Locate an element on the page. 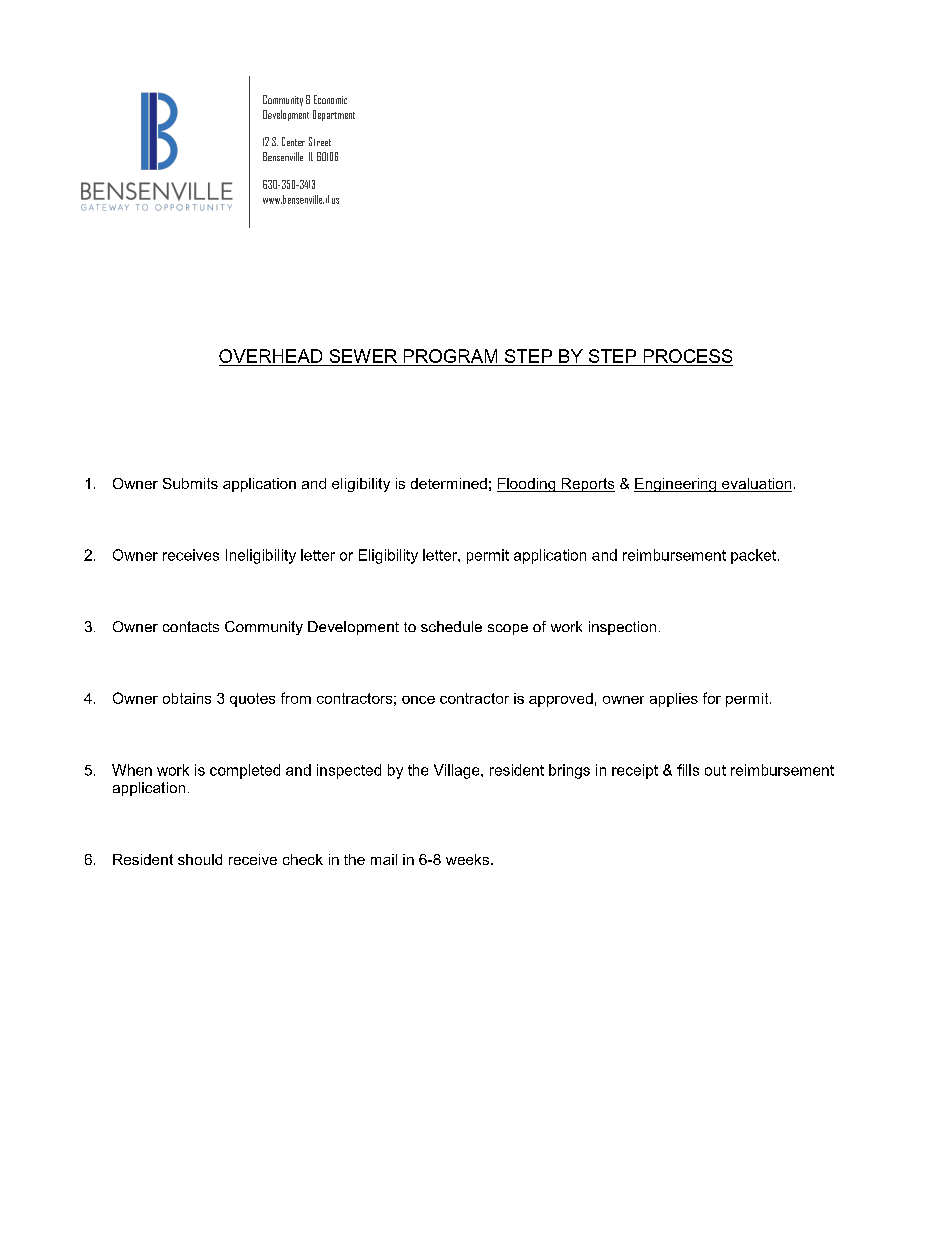  should is located at coordinates (200, 859).
